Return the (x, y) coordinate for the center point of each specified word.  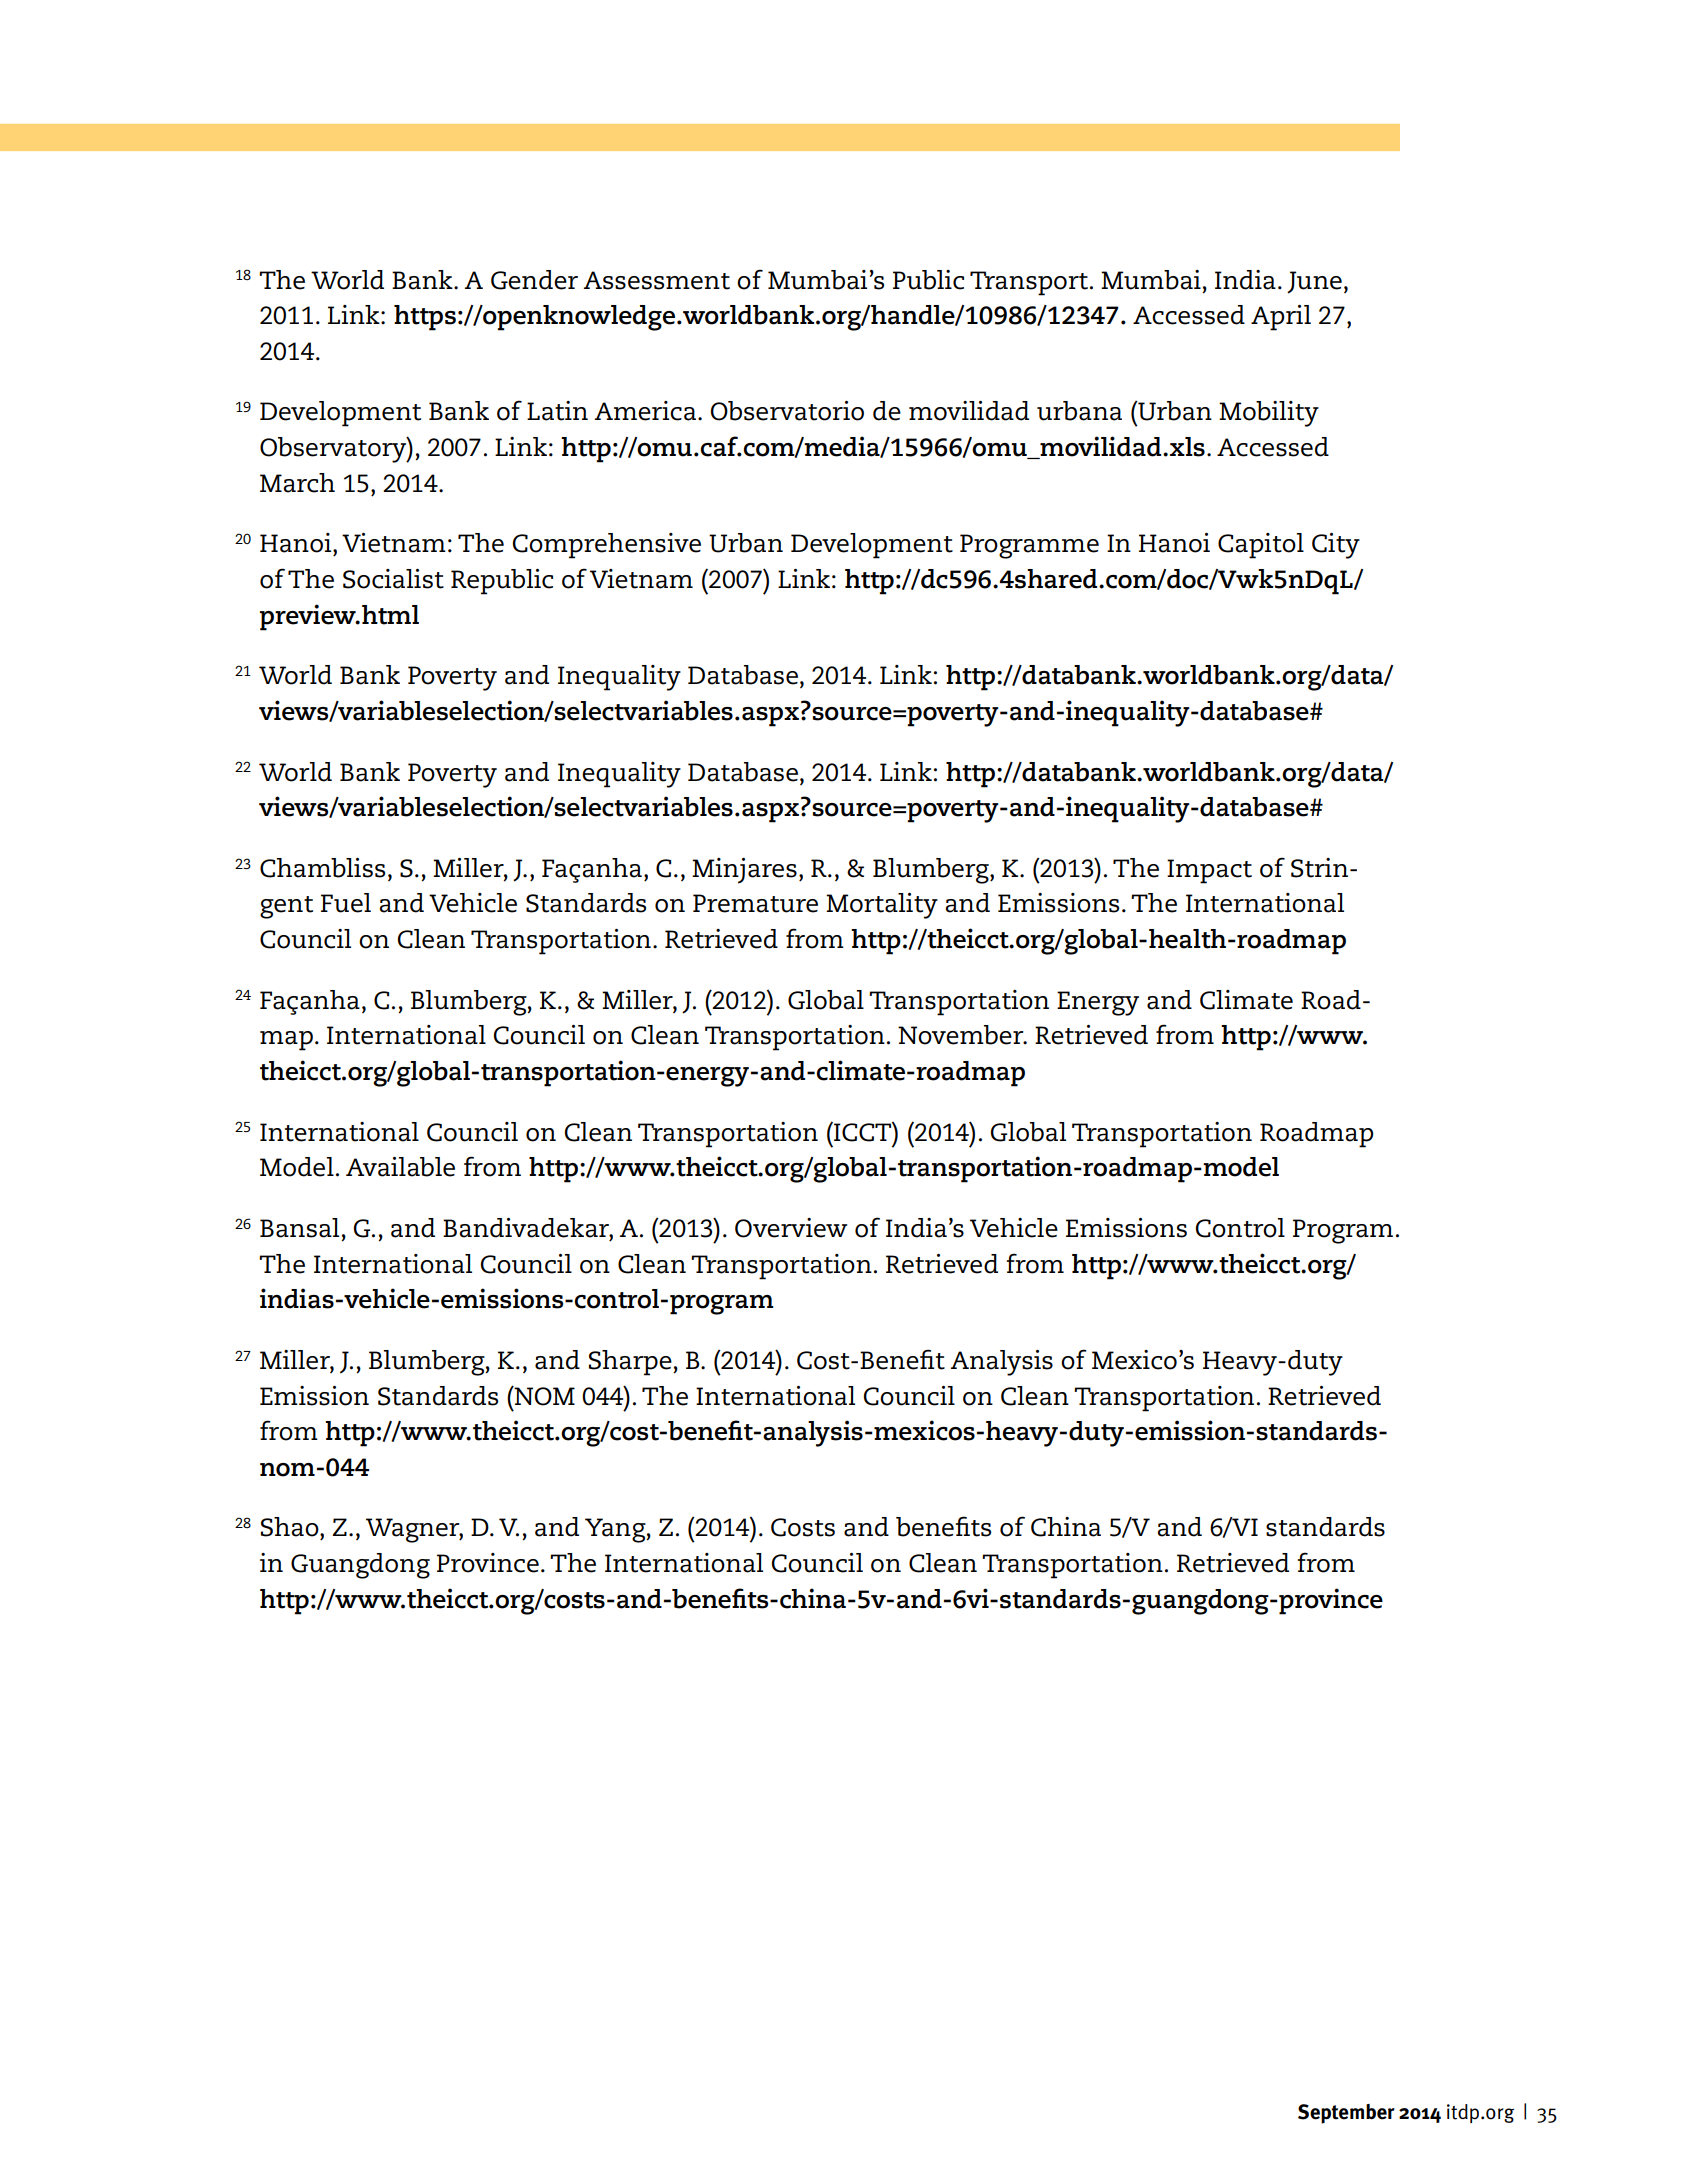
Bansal (299, 1228)
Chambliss (322, 868)
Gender (534, 280)
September (1346, 2114)
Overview (791, 1228)
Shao (291, 1527)
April (1281, 318)
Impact (1209, 871)
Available (400, 1167)
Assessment (657, 280)
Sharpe (631, 1363)
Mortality (882, 906)
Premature (755, 903)
